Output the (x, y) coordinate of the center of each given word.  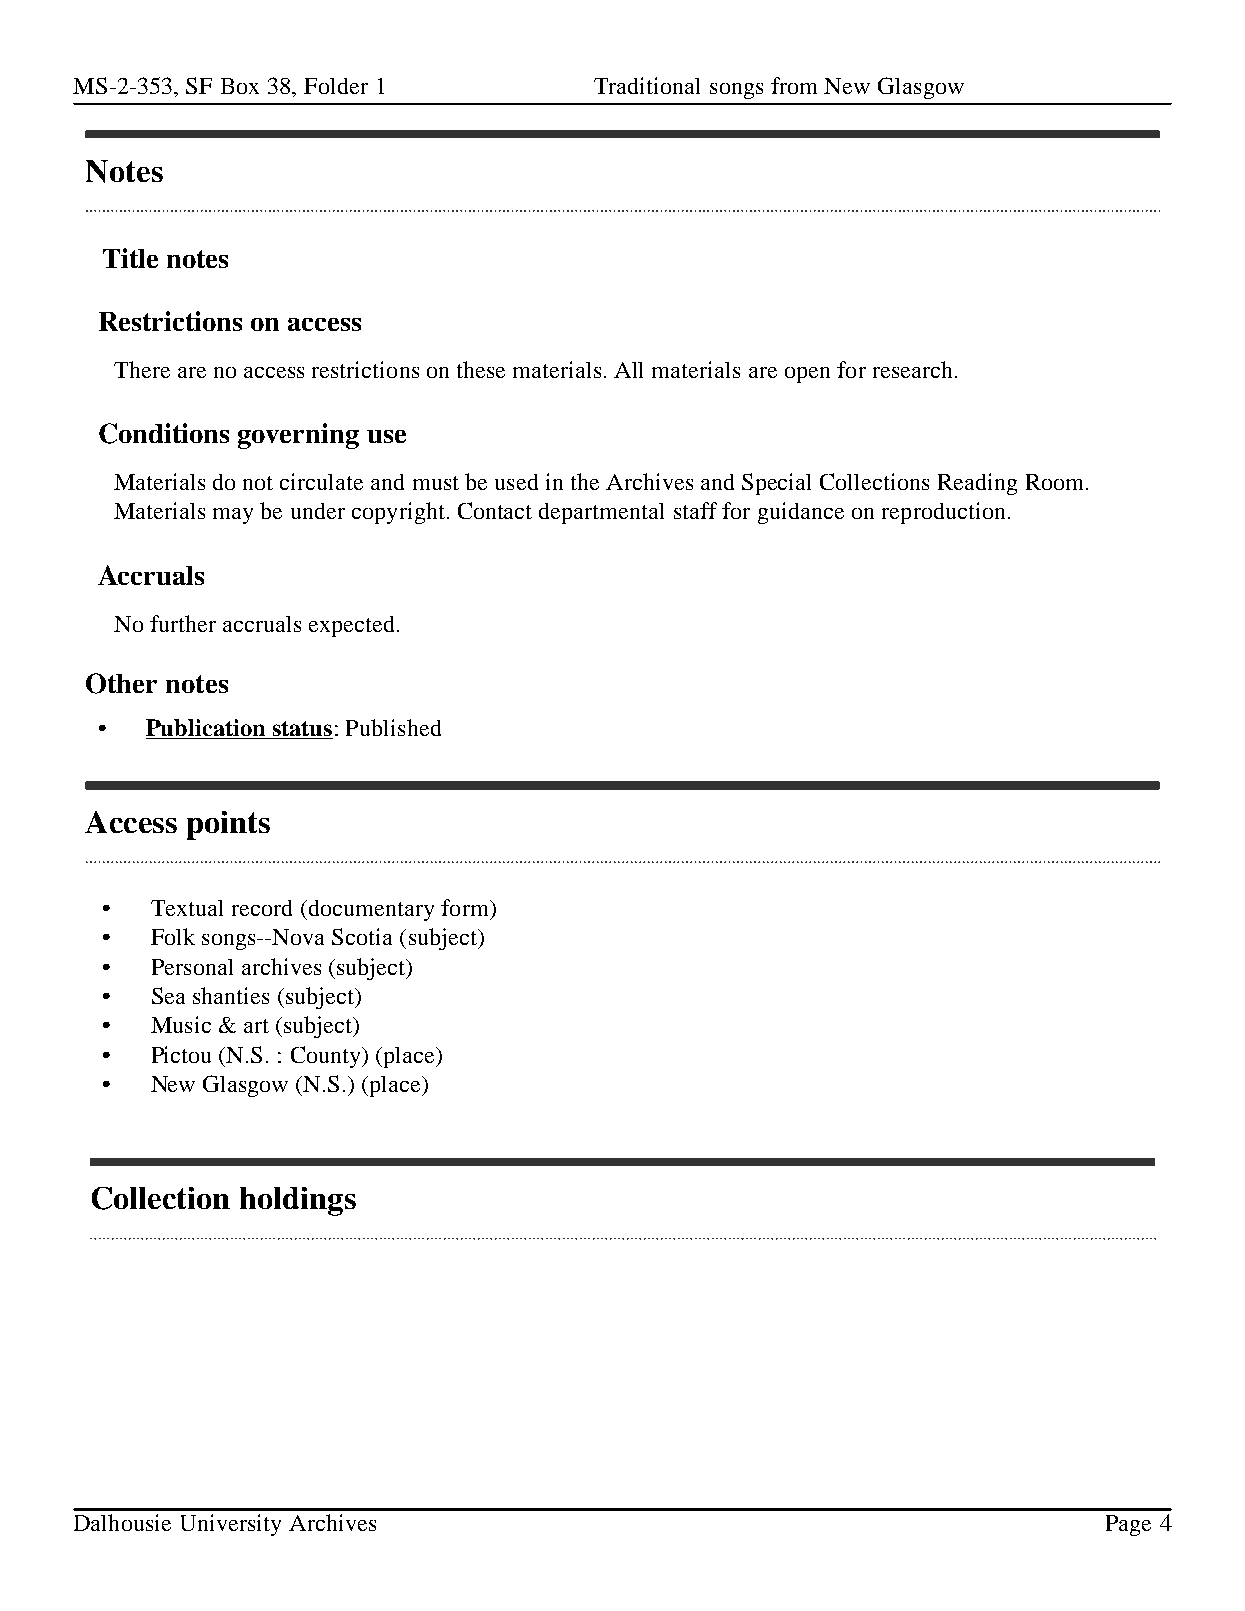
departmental (601, 513)
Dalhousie (122, 1522)
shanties (231, 995)
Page (1128, 1525)
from (794, 85)
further (183, 623)
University (231, 1525)
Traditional (647, 85)
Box (240, 86)
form (466, 907)
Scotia (362, 936)
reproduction (943, 513)
